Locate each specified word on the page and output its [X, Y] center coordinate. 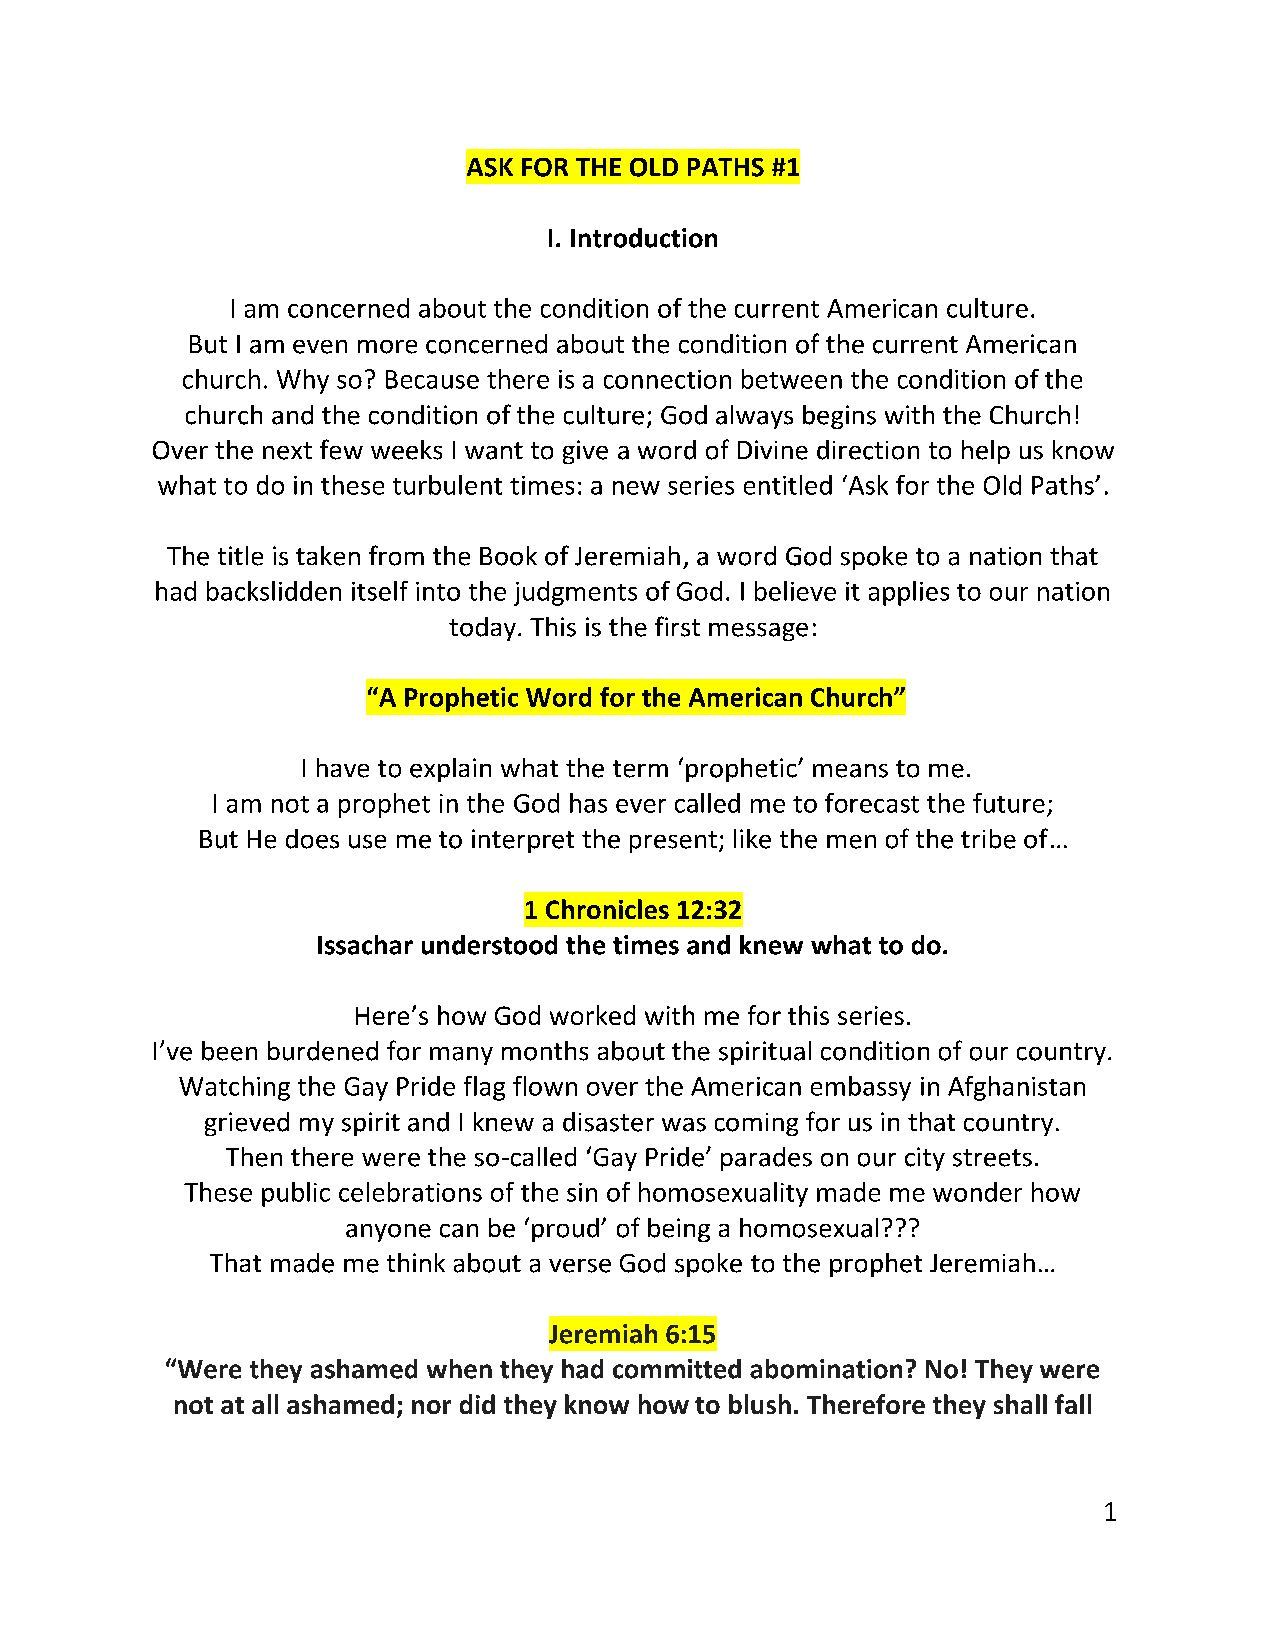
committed [677, 1369]
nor [431, 1407]
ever [641, 806]
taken [328, 556]
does [312, 839]
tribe [988, 839]
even [320, 347]
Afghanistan [1016, 1088]
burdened [323, 1051]
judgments [575, 593]
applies [909, 593]
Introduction [644, 238]
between [792, 379]
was [684, 1125]
